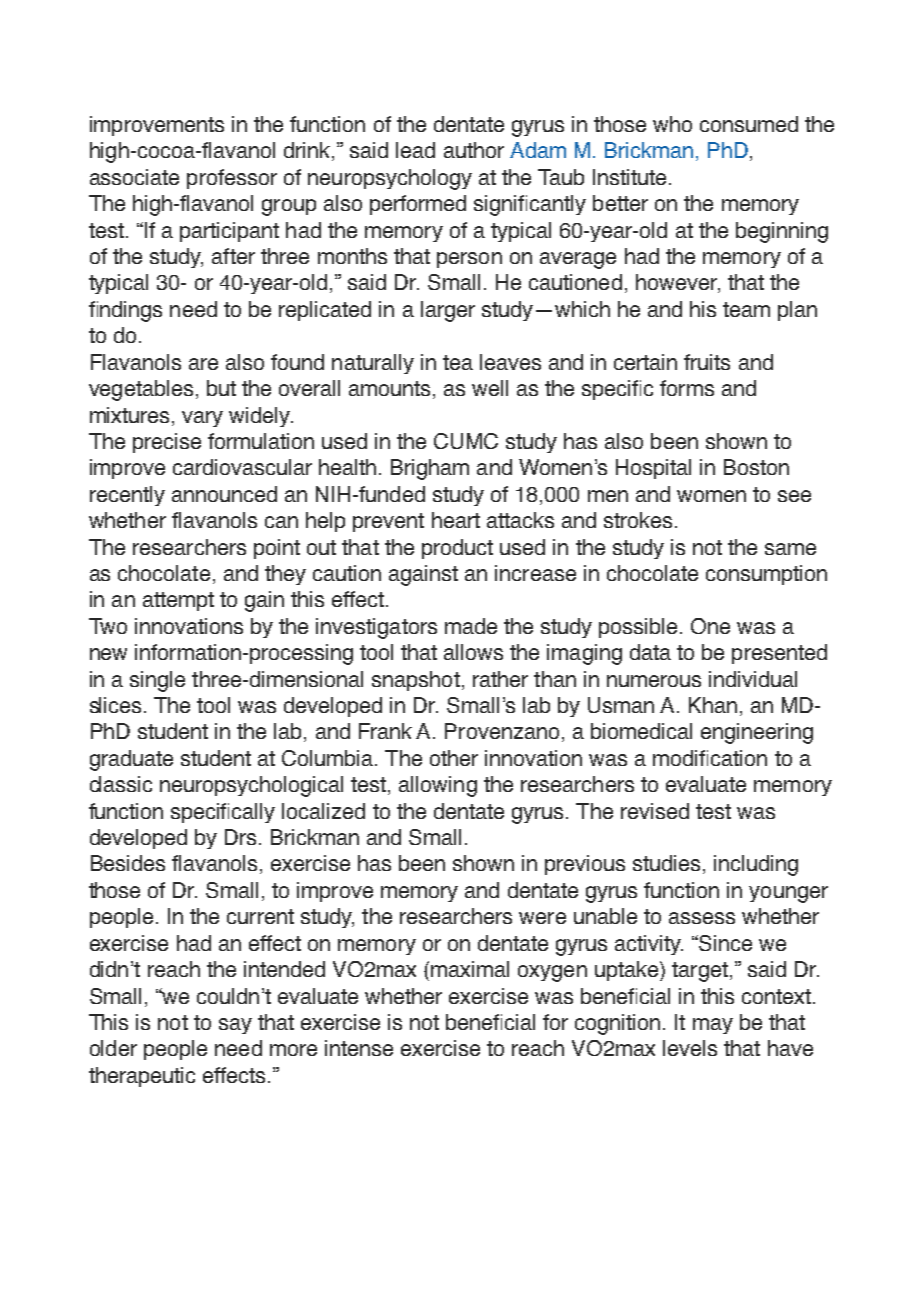 The height and width of the document is (1308, 924). What do you see at coordinates (690, 1048) in the document?
I see `levels` at bounding box center [690, 1048].
